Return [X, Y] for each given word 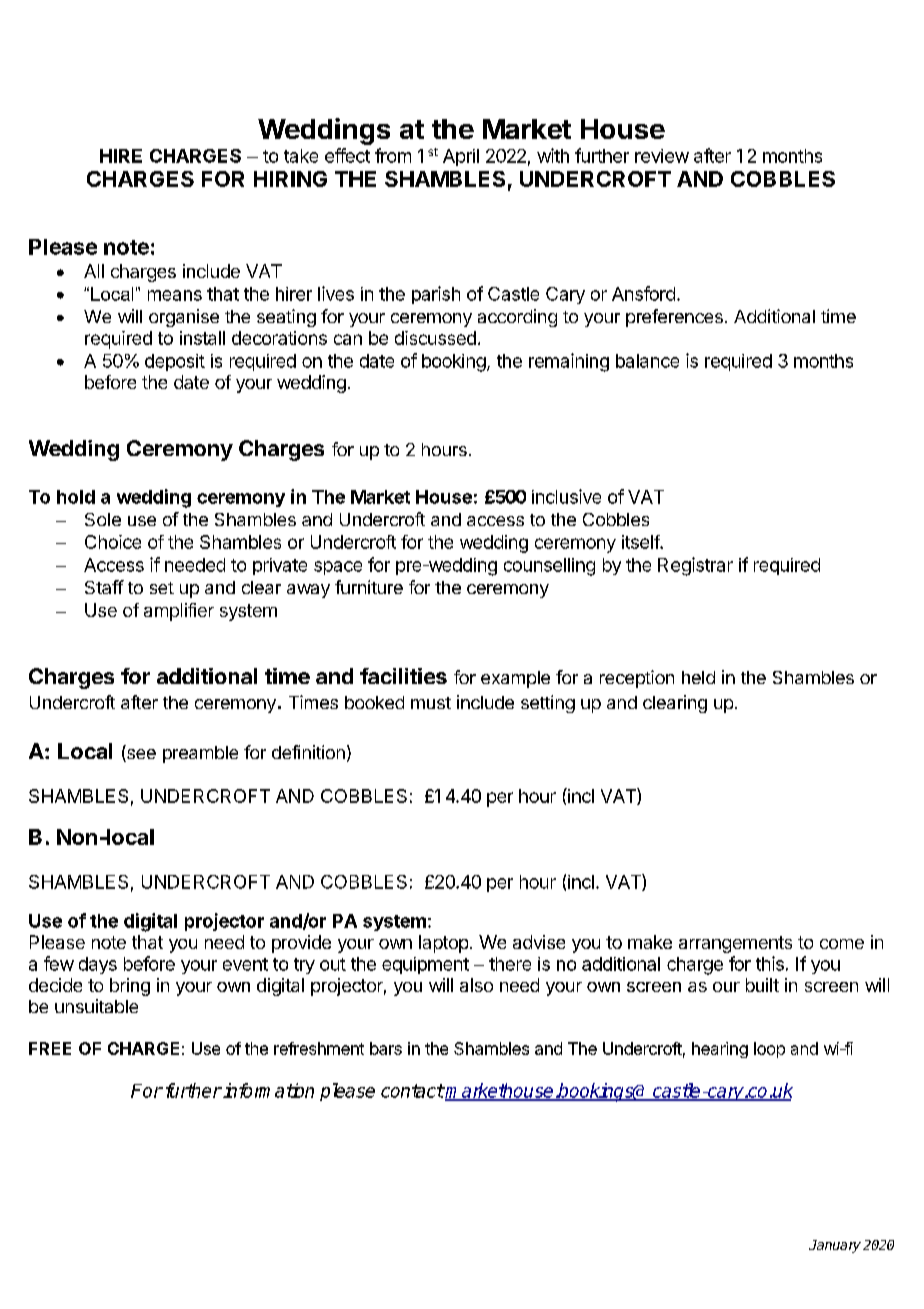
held [698, 677]
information [268, 1090]
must [431, 703]
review [662, 156]
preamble [200, 754]
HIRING [290, 179]
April [461, 157]
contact [412, 1091]
